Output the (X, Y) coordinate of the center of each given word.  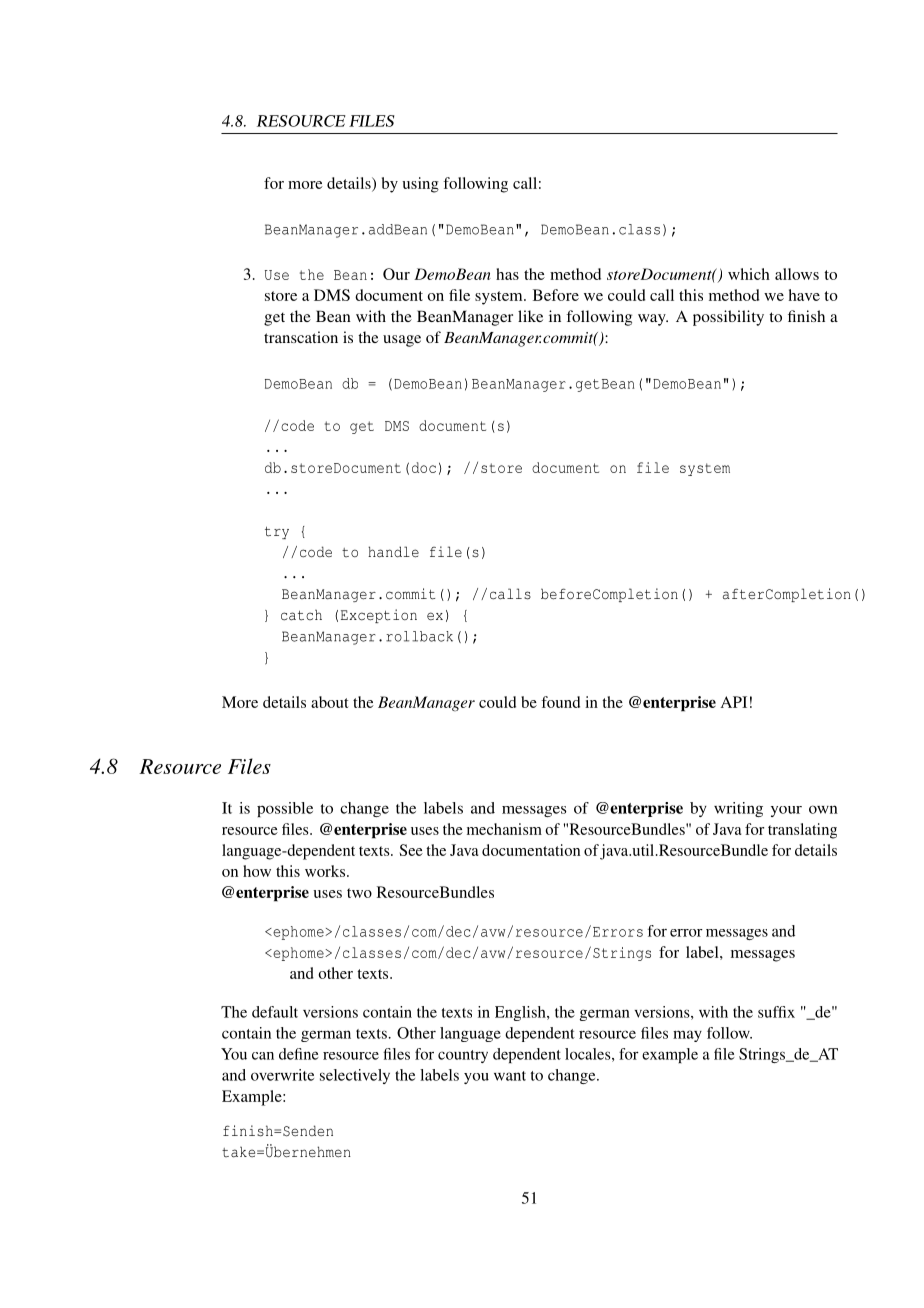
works (326, 871)
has (507, 274)
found (560, 702)
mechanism (504, 829)
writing (738, 809)
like (530, 316)
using (420, 185)
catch (301, 615)
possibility (728, 318)
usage (402, 341)
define (299, 1054)
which (749, 274)
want (510, 1076)
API (734, 702)
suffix (776, 1012)
